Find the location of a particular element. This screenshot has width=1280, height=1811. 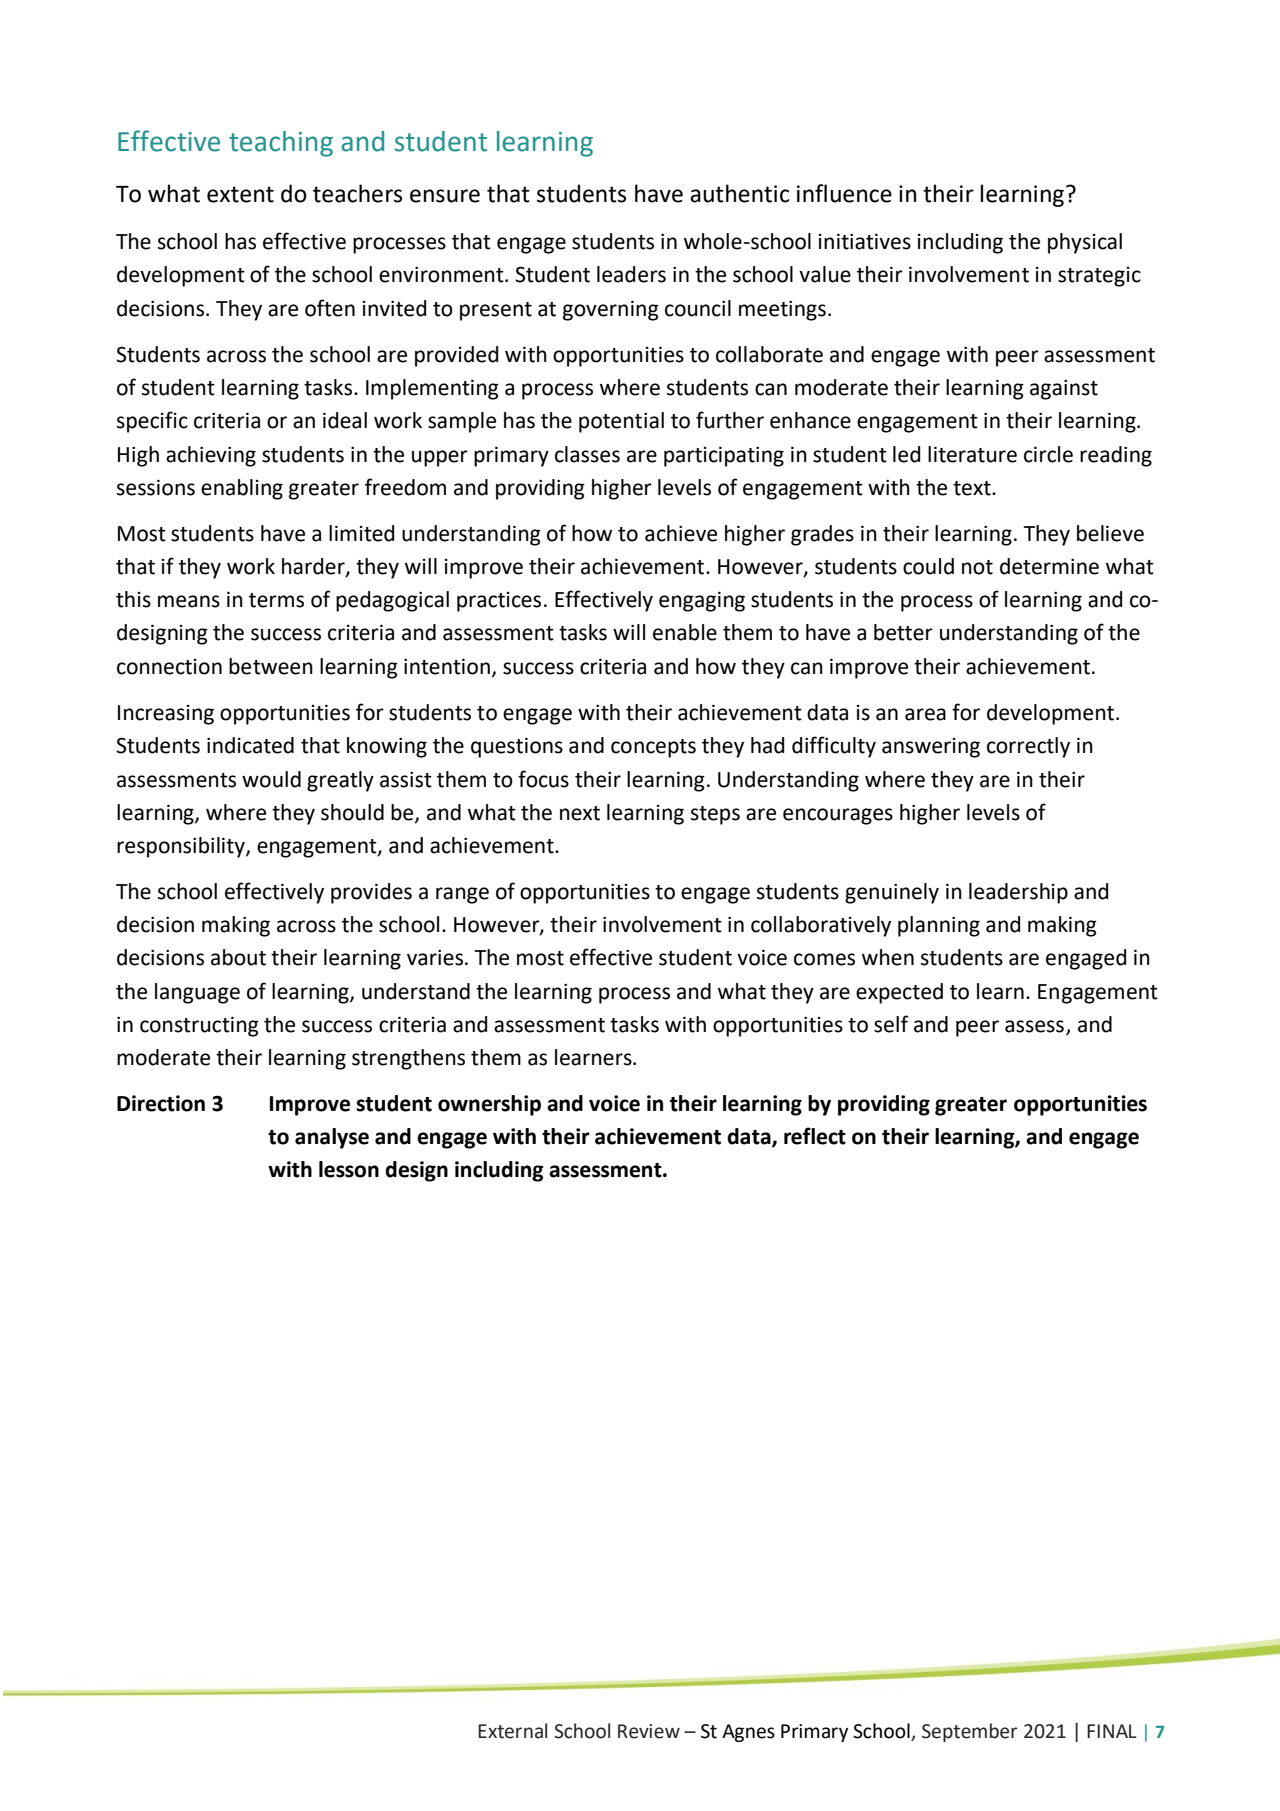

extent is located at coordinates (240, 194).
